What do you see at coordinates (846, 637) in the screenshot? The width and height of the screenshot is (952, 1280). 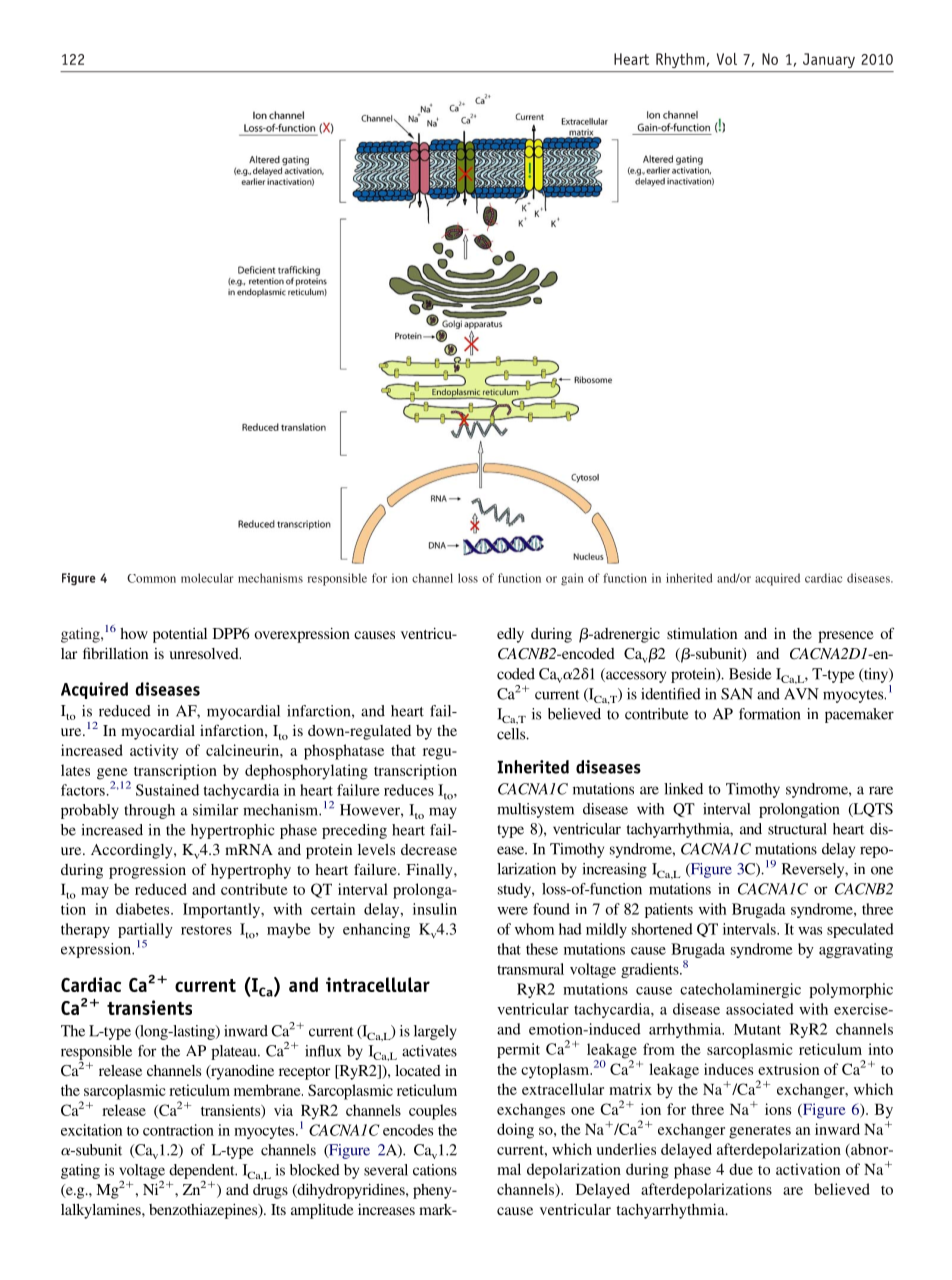 I see `presence` at bounding box center [846, 637].
